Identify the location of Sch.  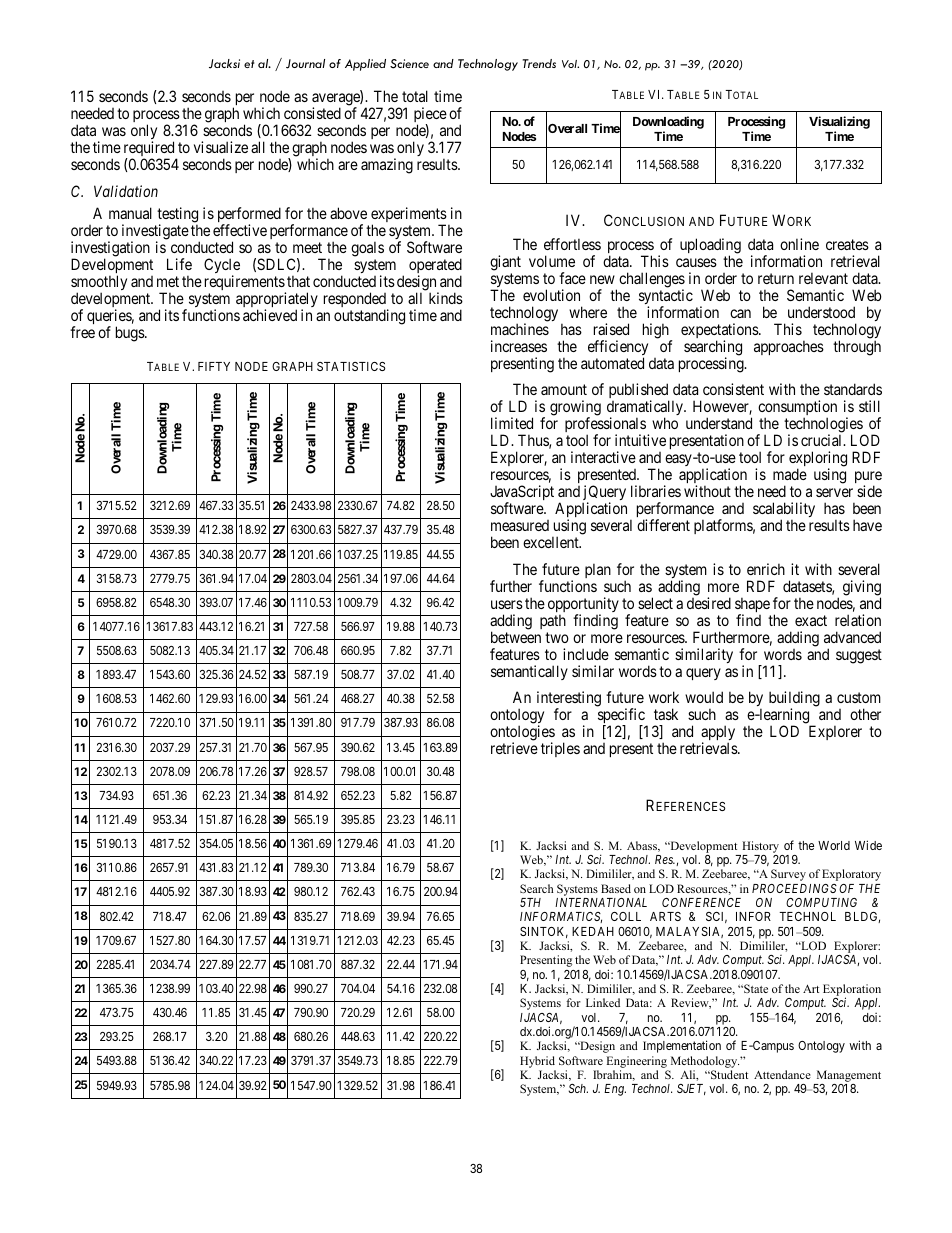
(578, 1088).
